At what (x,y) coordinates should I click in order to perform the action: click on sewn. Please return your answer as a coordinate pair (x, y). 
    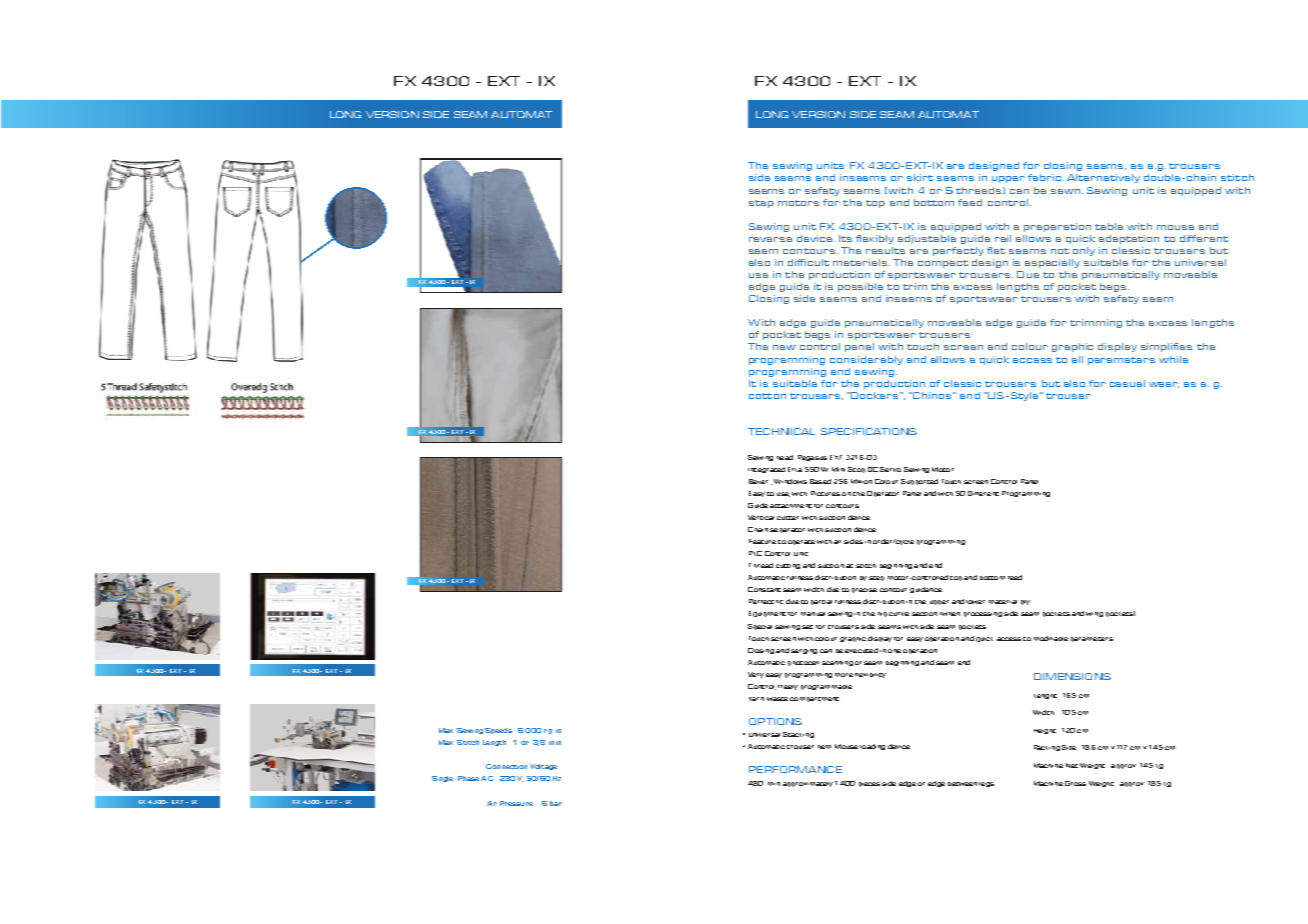
    Looking at the image, I should click on (1067, 191).
